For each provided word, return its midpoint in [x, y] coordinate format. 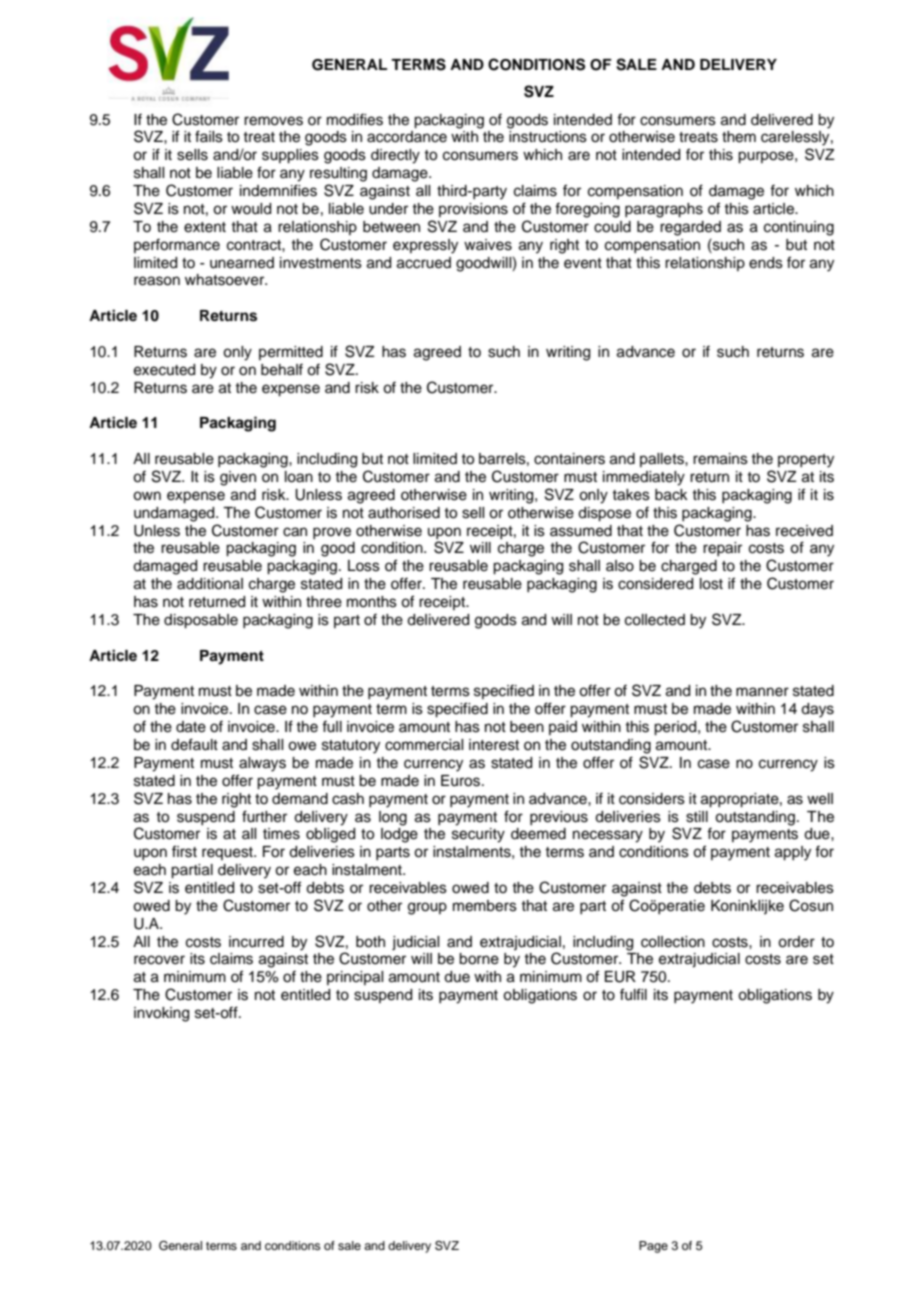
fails [209, 136]
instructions [548, 137]
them [739, 137]
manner [762, 692]
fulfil [633, 994]
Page [653, 1247]
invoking [161, 1014]
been [527, 727]
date [191, 727]
